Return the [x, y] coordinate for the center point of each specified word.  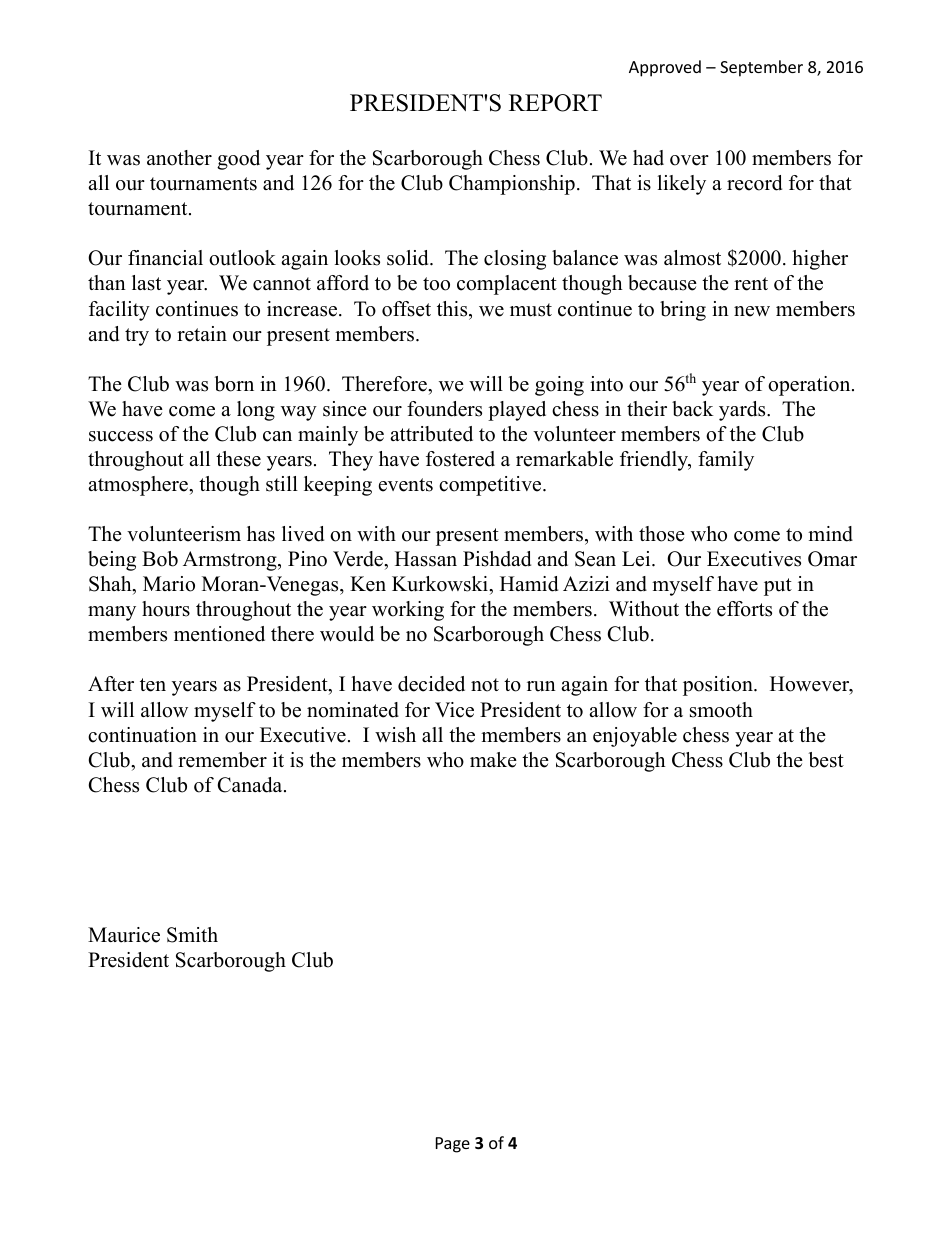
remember [222, 760]
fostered [460, 459]
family [726, 461]
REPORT [555, 103]
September [761, 68]
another [179, 158]
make [493, 760]
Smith [192, 935]
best [826, 760]
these [238, 459]
